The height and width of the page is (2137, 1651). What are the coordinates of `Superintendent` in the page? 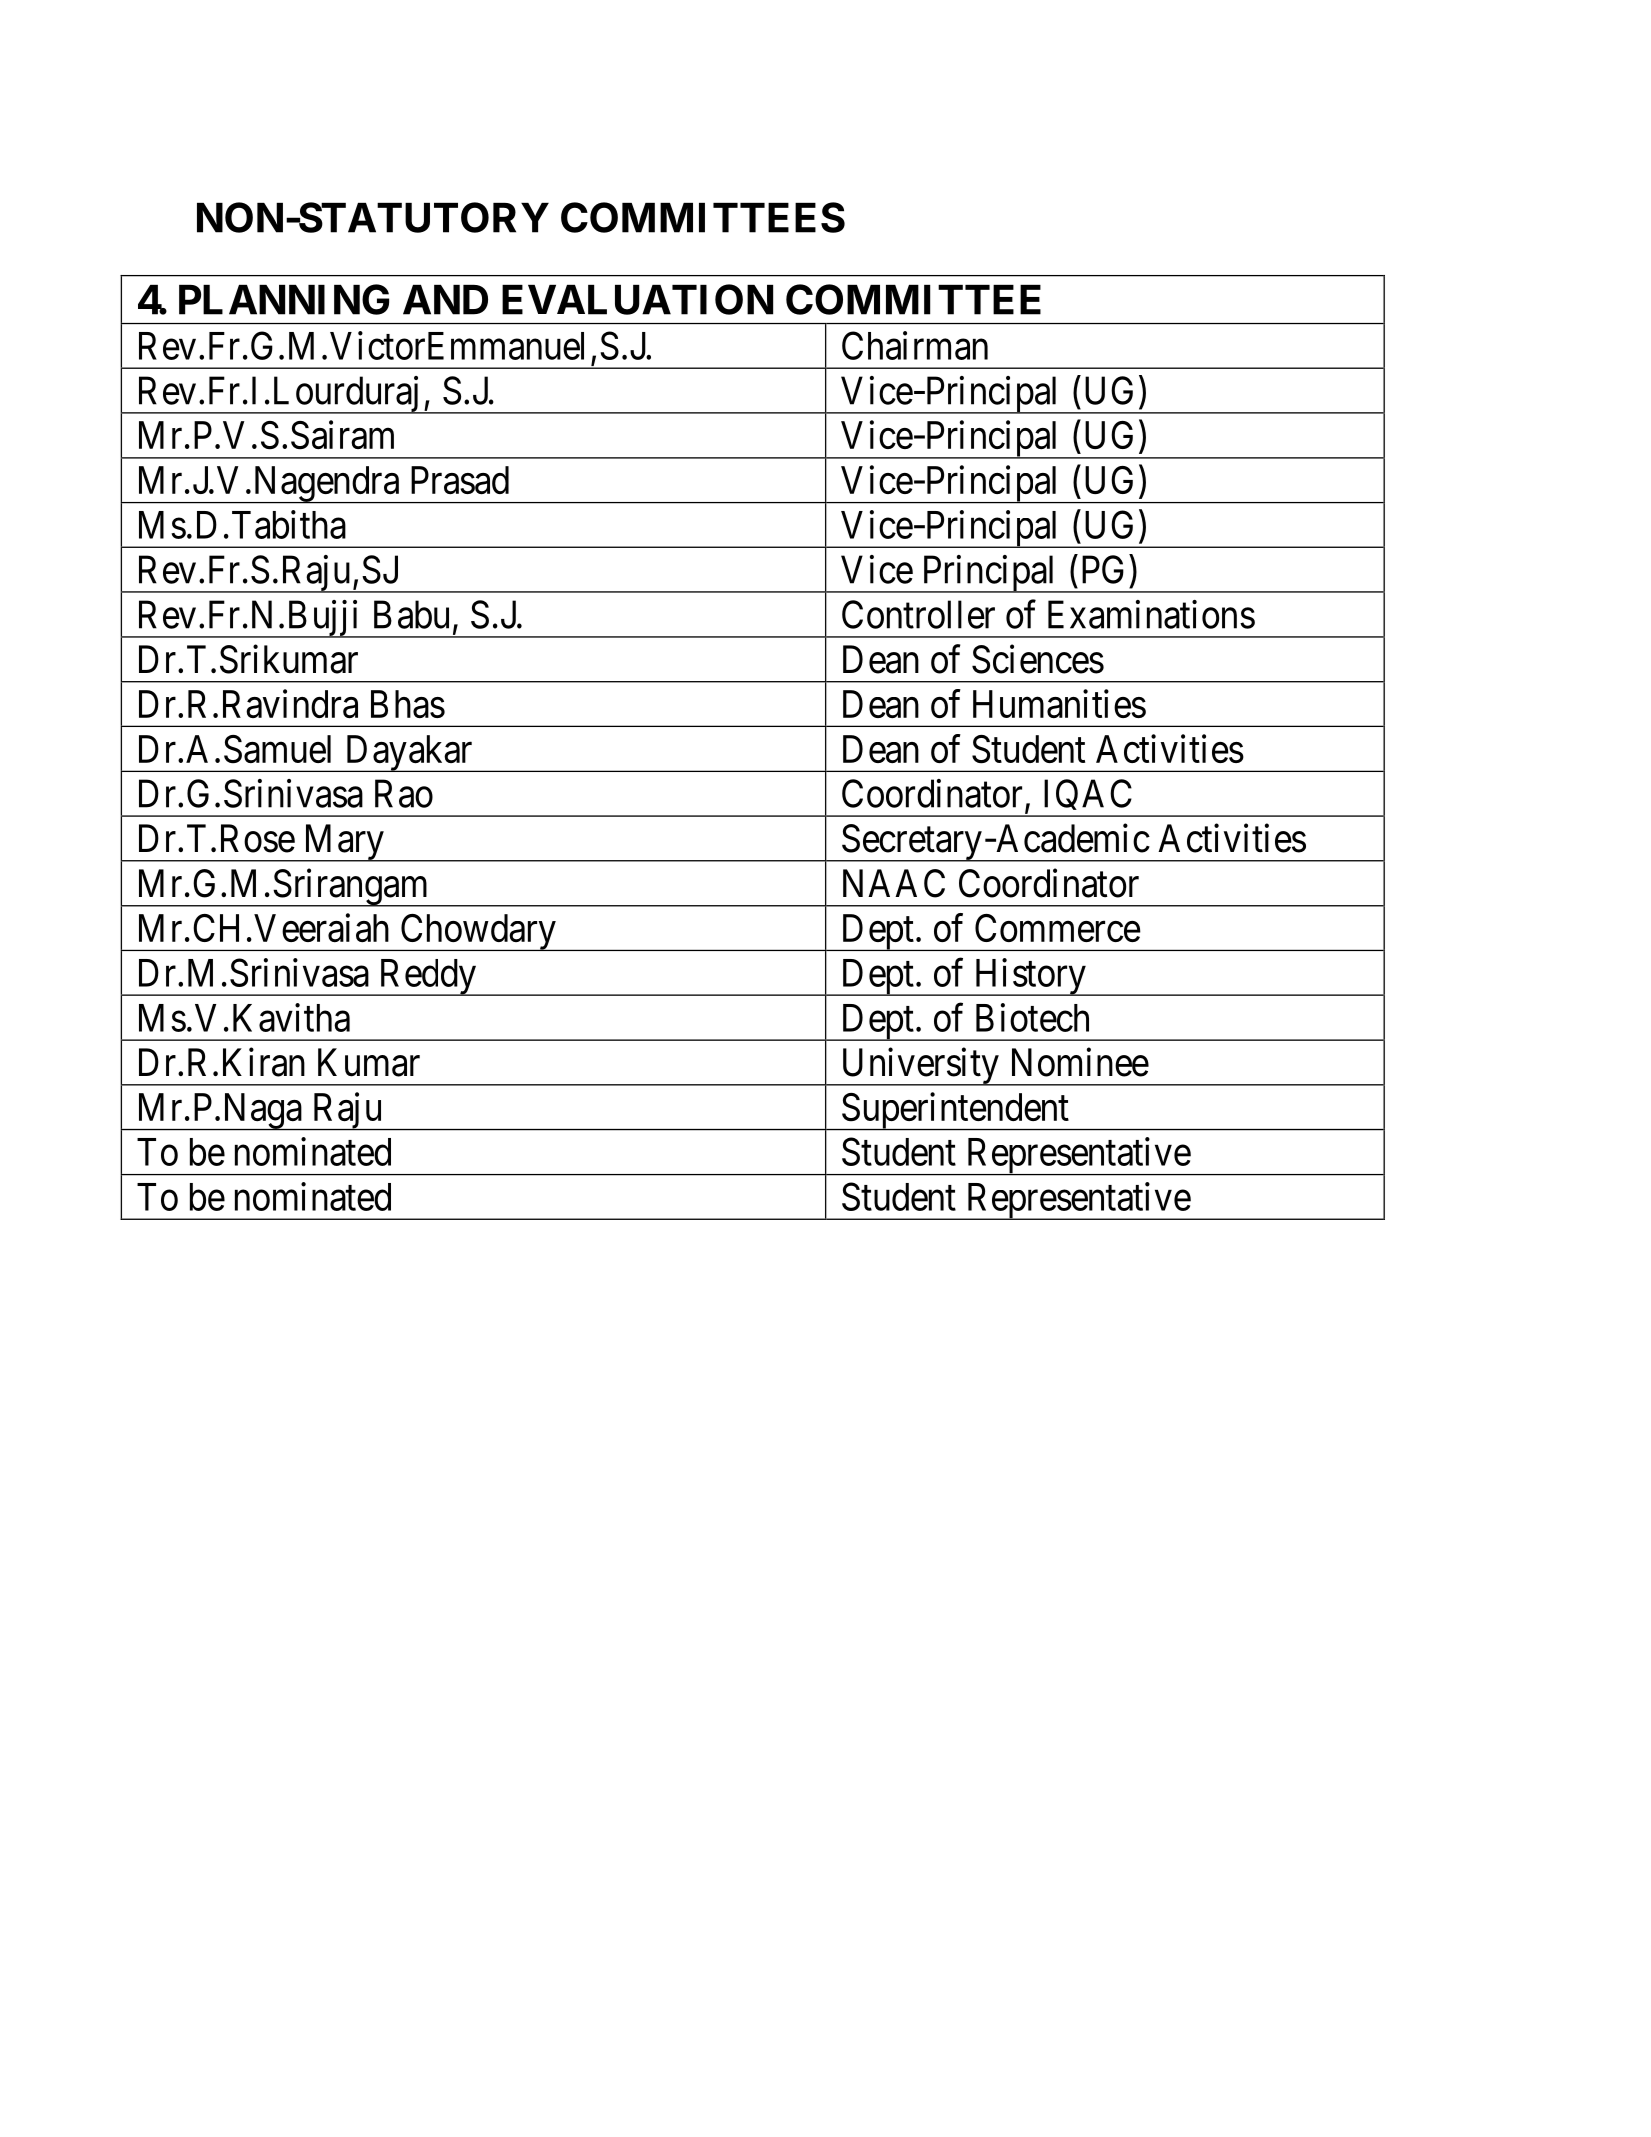 It's located at (955, 1111).
